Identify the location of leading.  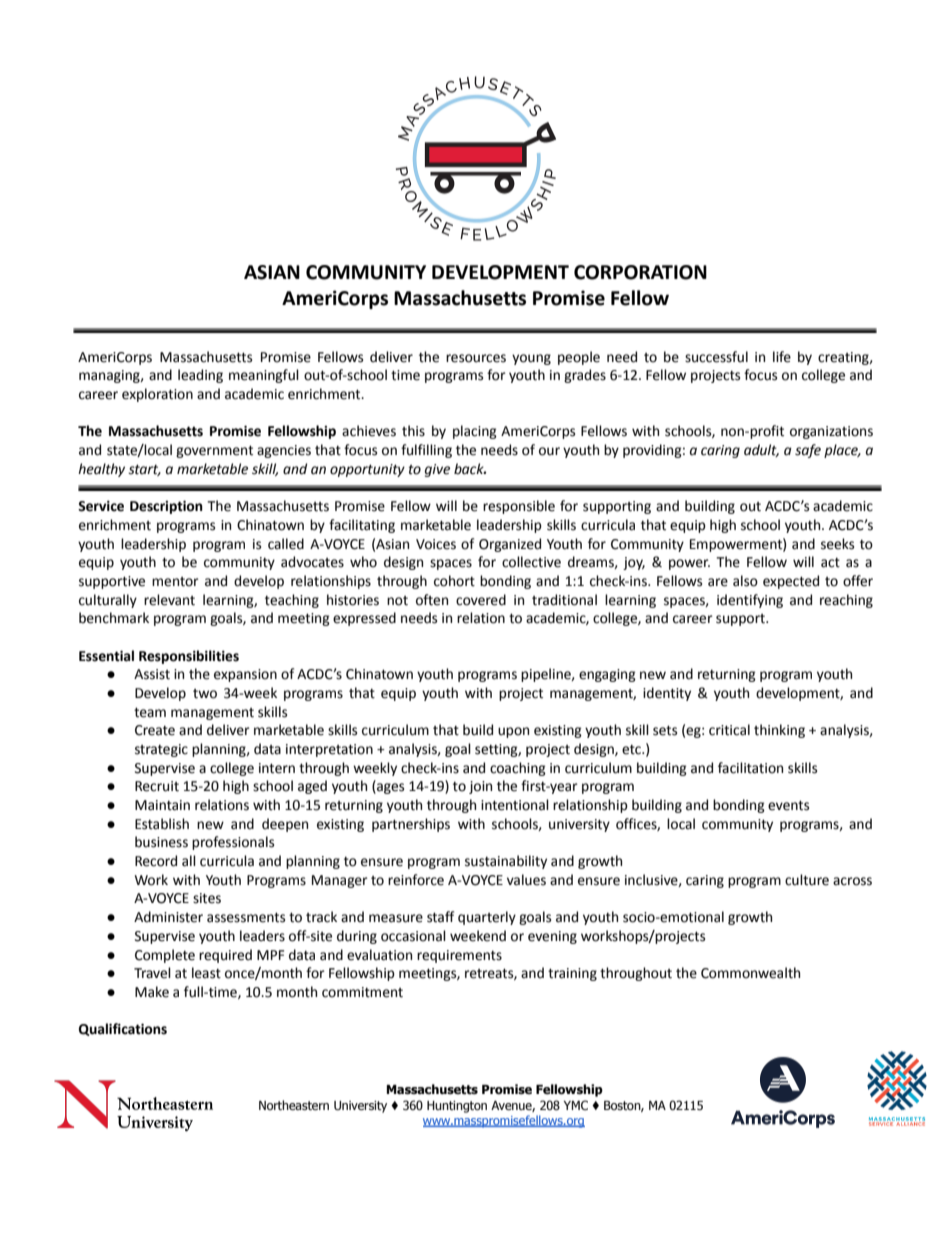
(200, 376).
